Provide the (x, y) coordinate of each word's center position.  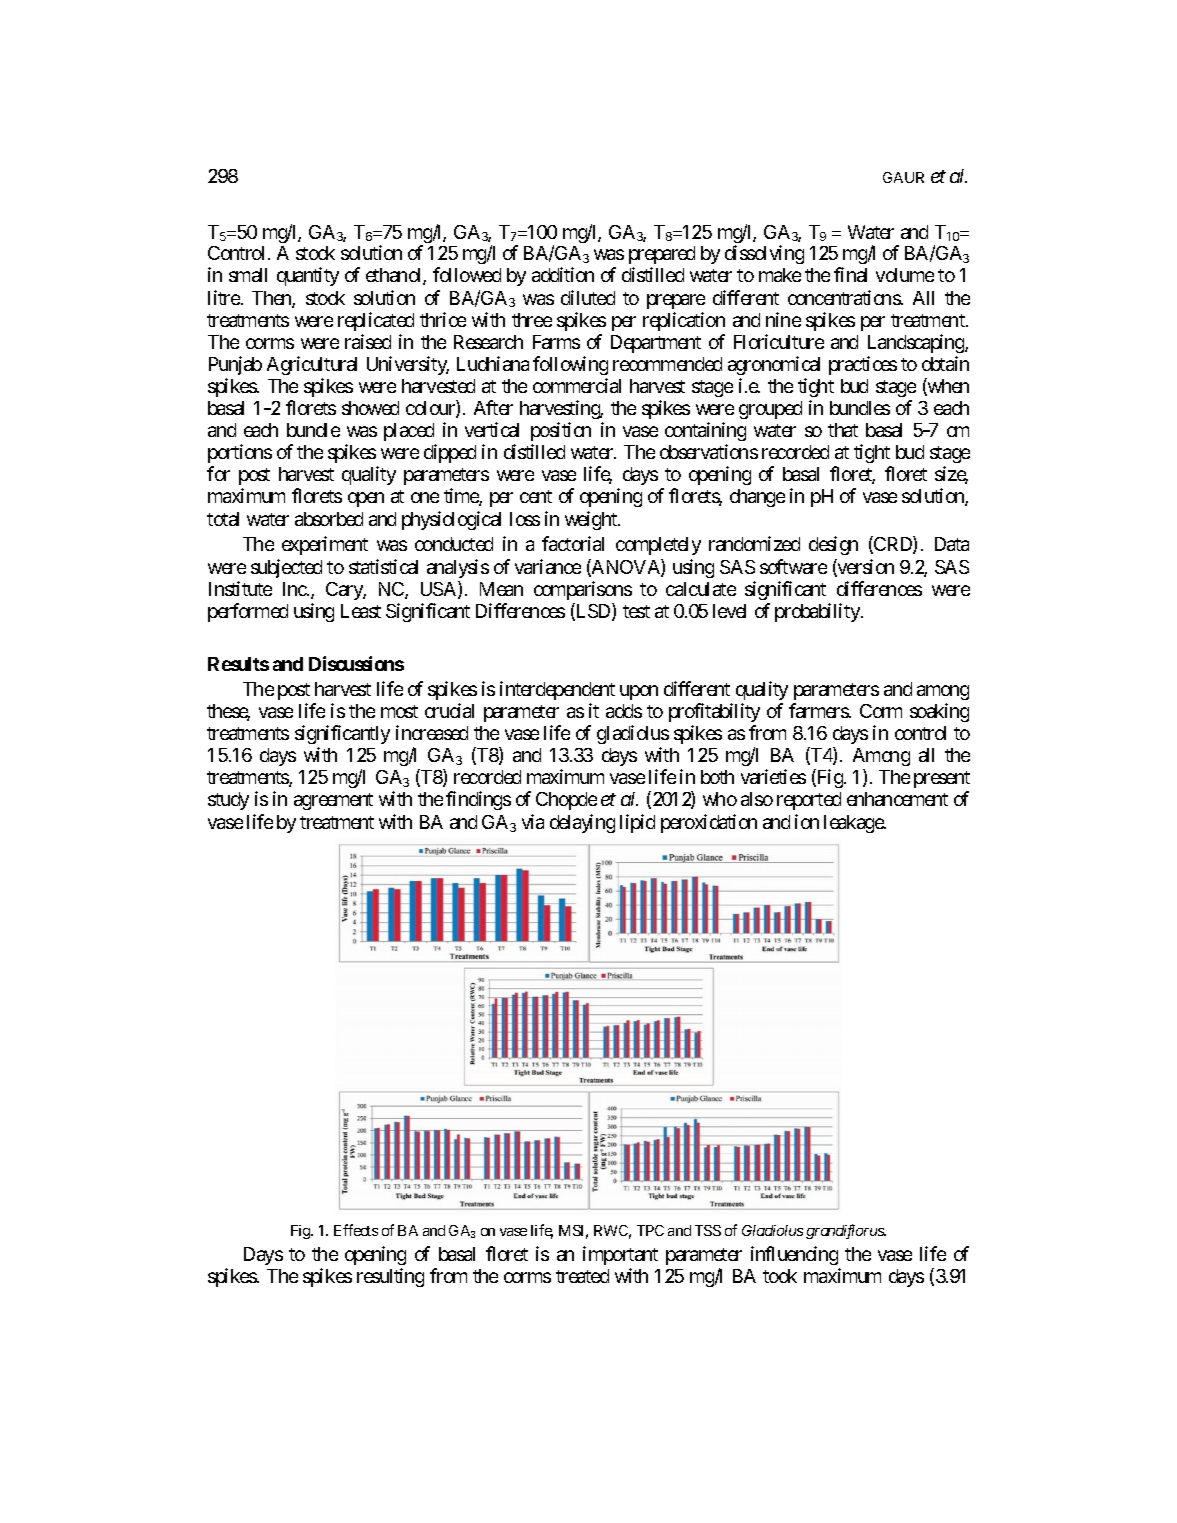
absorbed (329, 519)
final (850, 274)
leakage (854, 824)
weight (592, 520)
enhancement (897, 799)
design (833, 545)
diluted (588, 297)
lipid (637, 823)
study (228, 801)
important (620, 1255)
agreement (333, 801)
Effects (356, 1230)
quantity (308, 276)
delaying (582, 823)
